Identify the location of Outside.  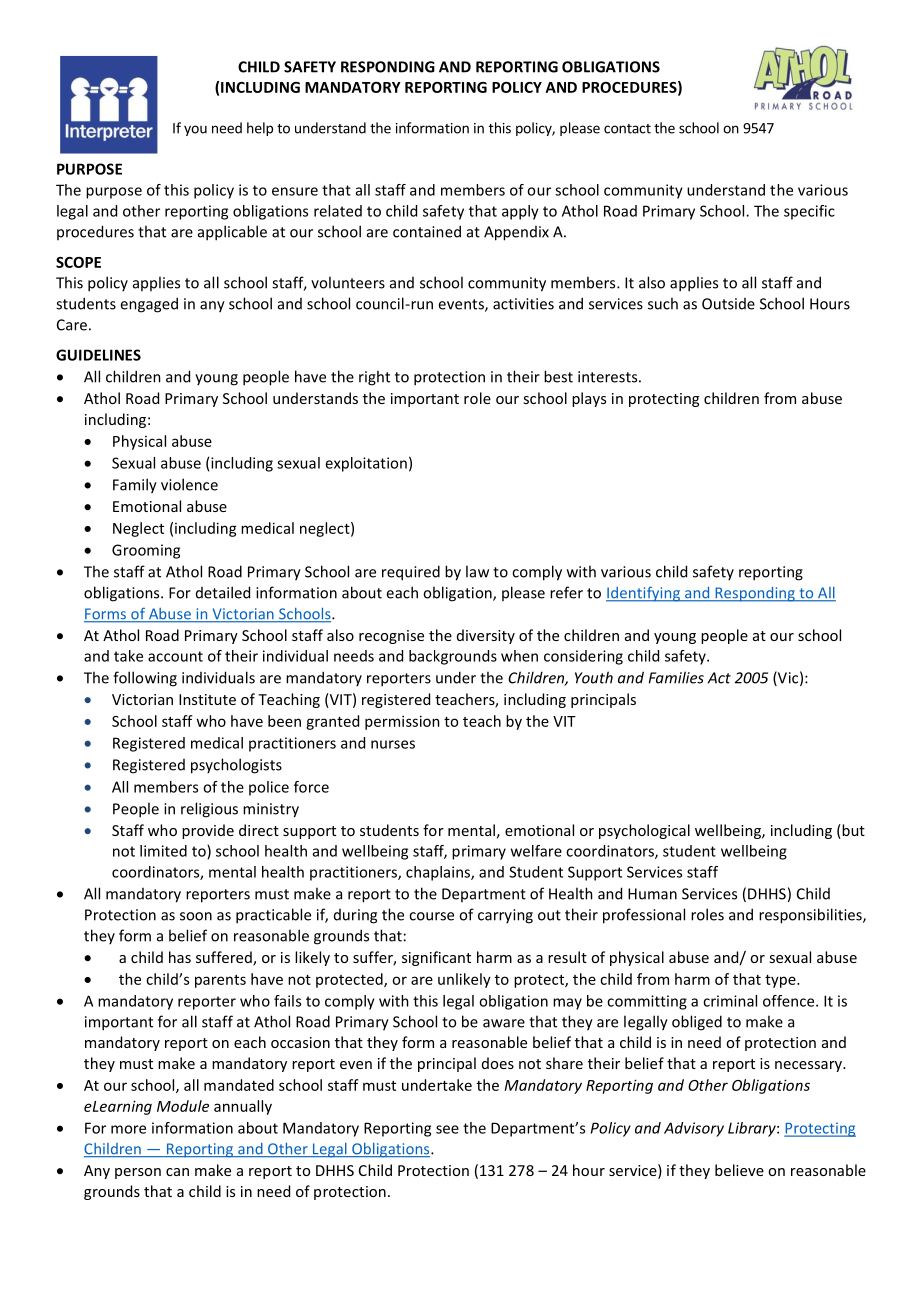
(728, 304).
